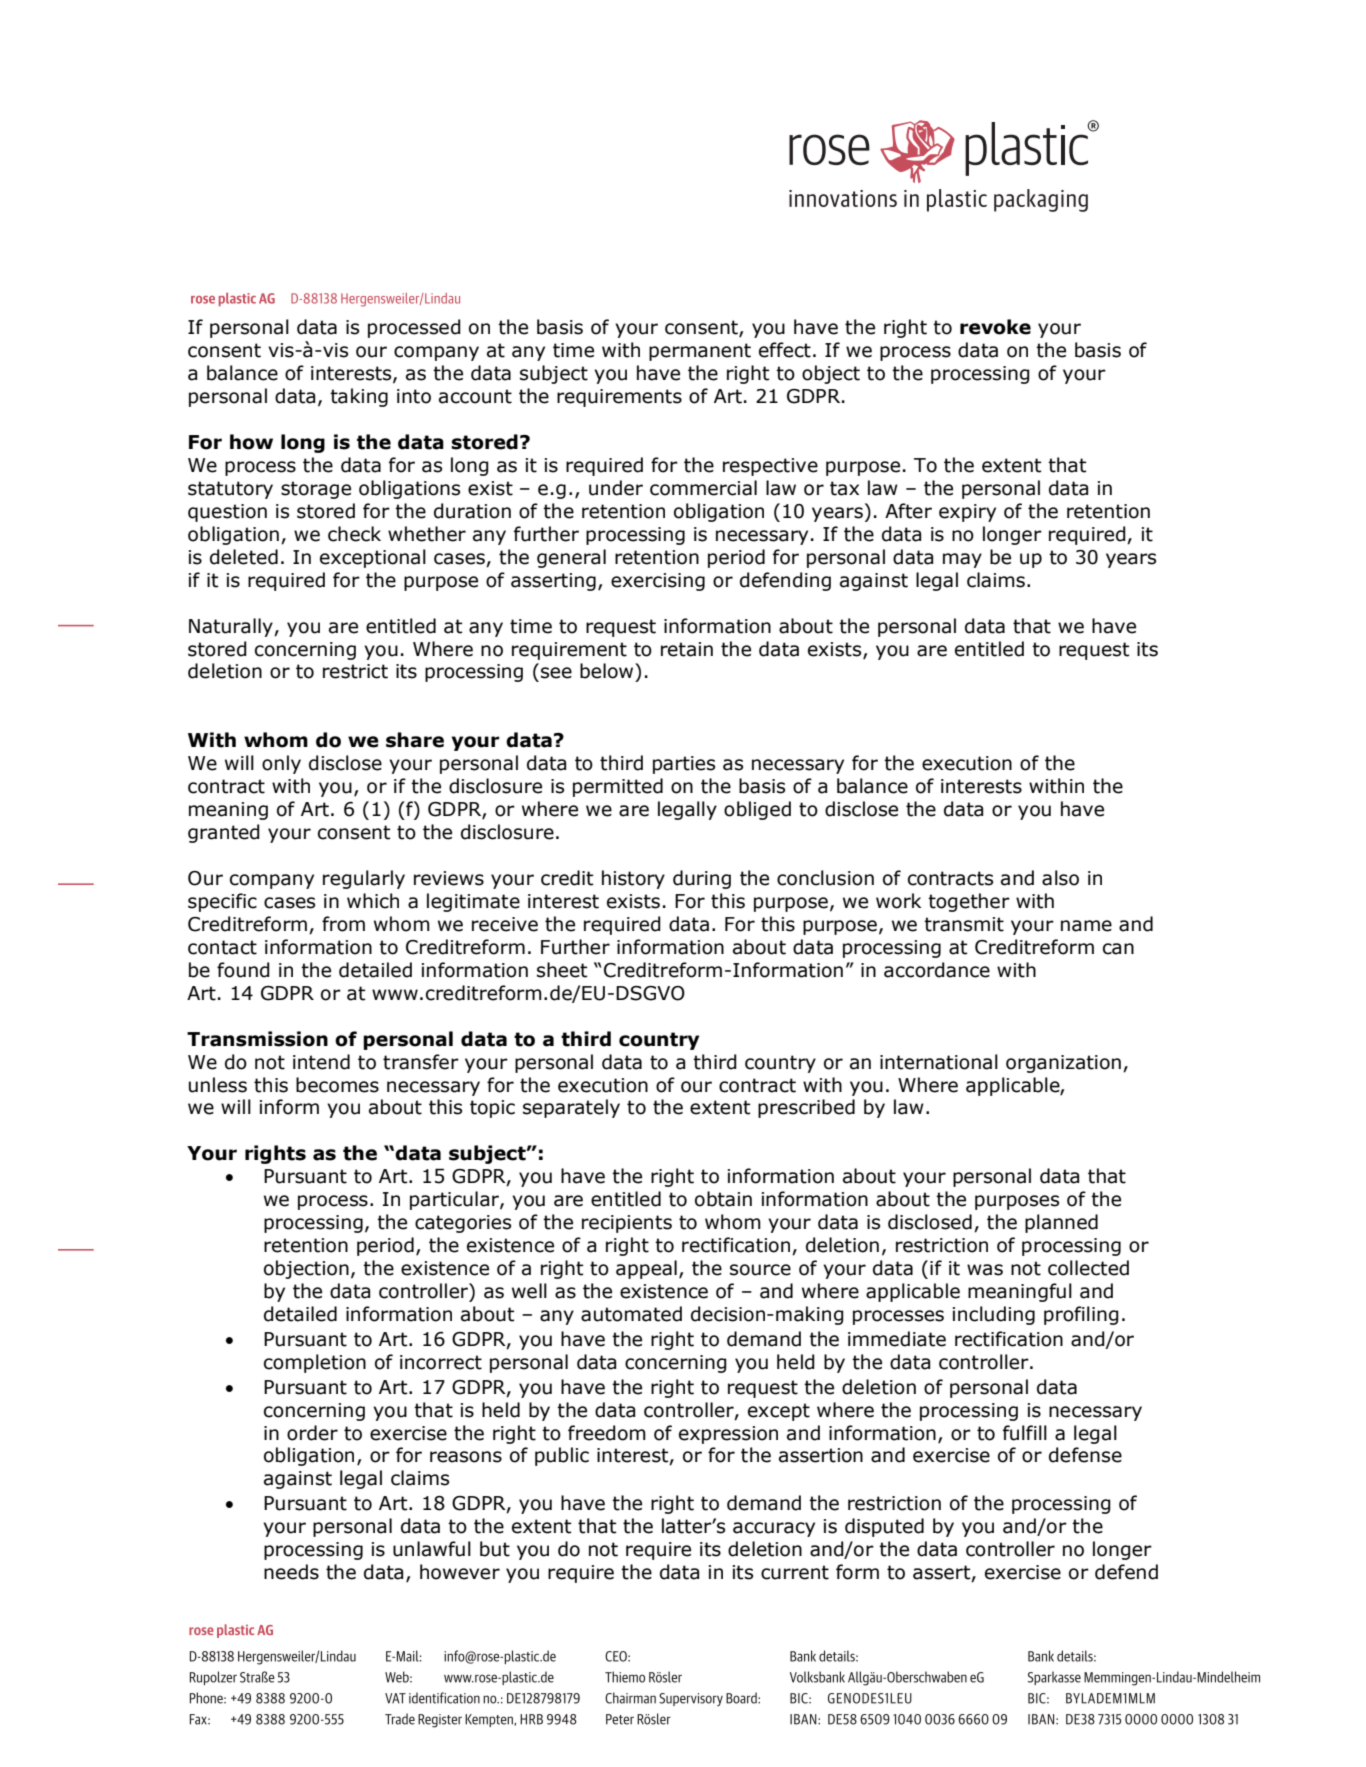  Describe the element at coordinates (995, 327) in the screenshot. I see `revoke` at that location.
